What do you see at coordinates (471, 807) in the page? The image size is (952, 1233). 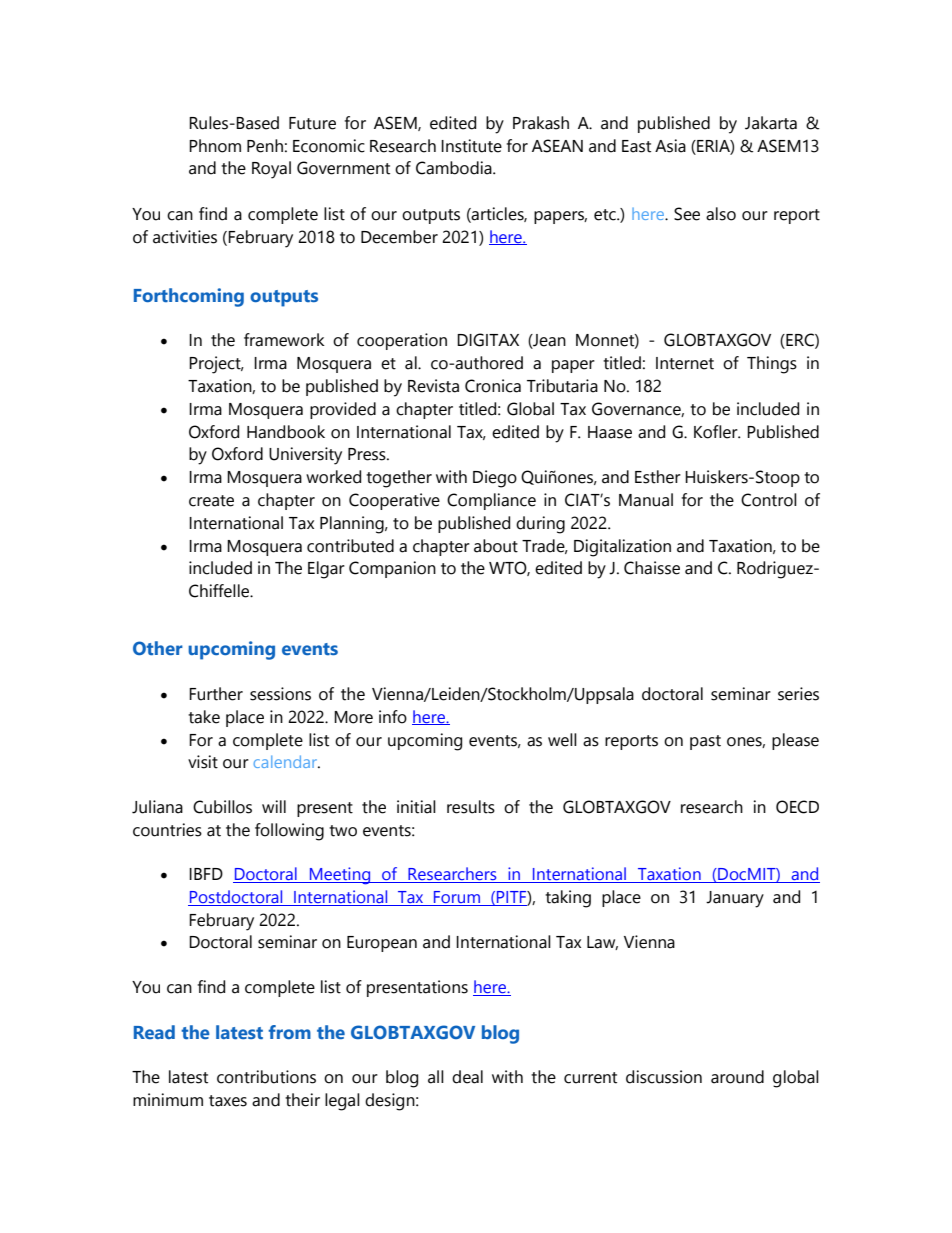 I see `results` at bounding box center [471, 807].
